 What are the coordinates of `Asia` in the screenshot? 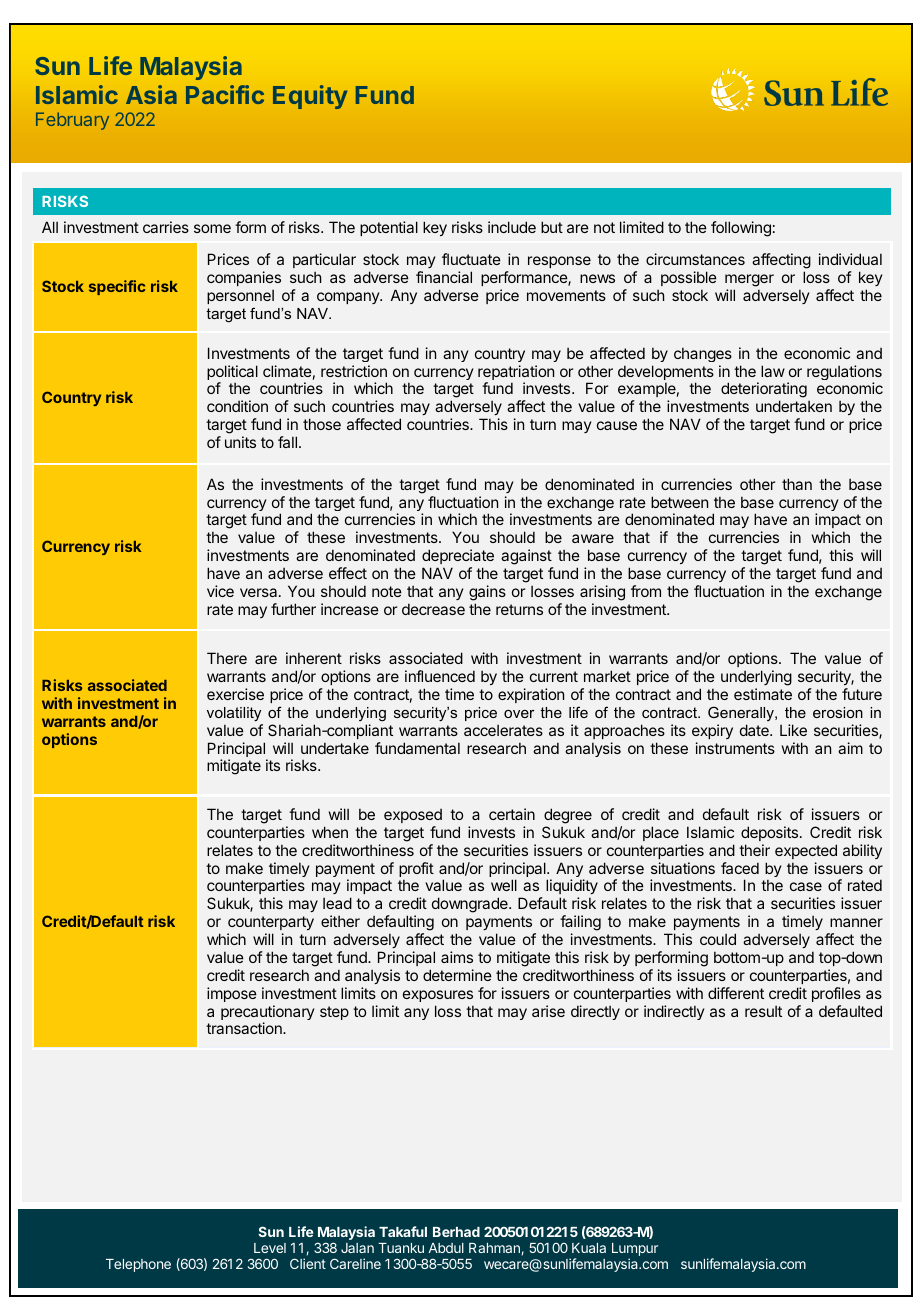 It's located at (151, 94).
